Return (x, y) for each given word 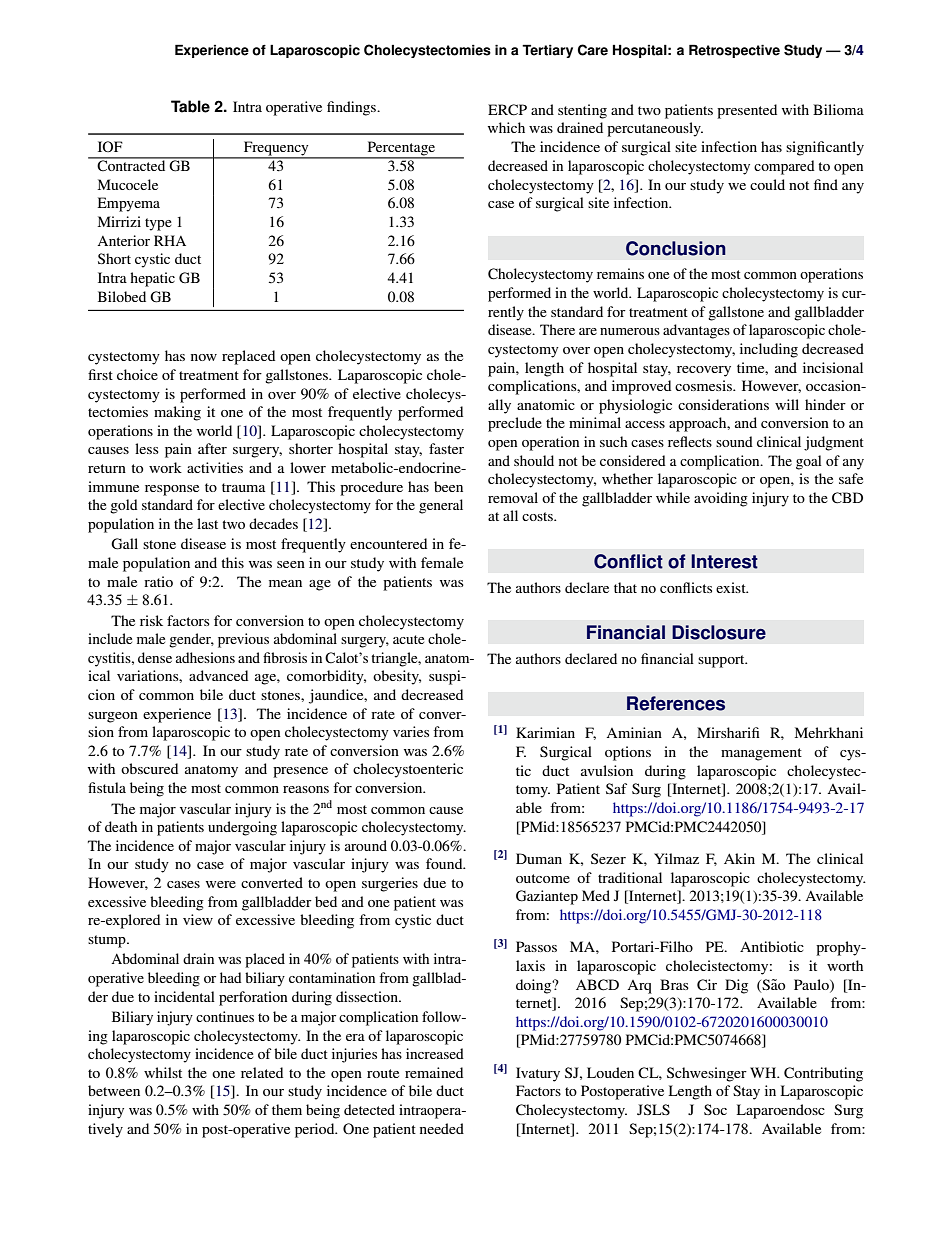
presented (747, 111)
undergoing (242, 828)
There (557, 329)
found (445, 863)
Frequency (276, 149)
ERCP (507, 110)
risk (151, 620)
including (769, 350)
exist (732, 587)
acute (408, 639)
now (204, 357)
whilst (163, 1072)
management (761, 754)
